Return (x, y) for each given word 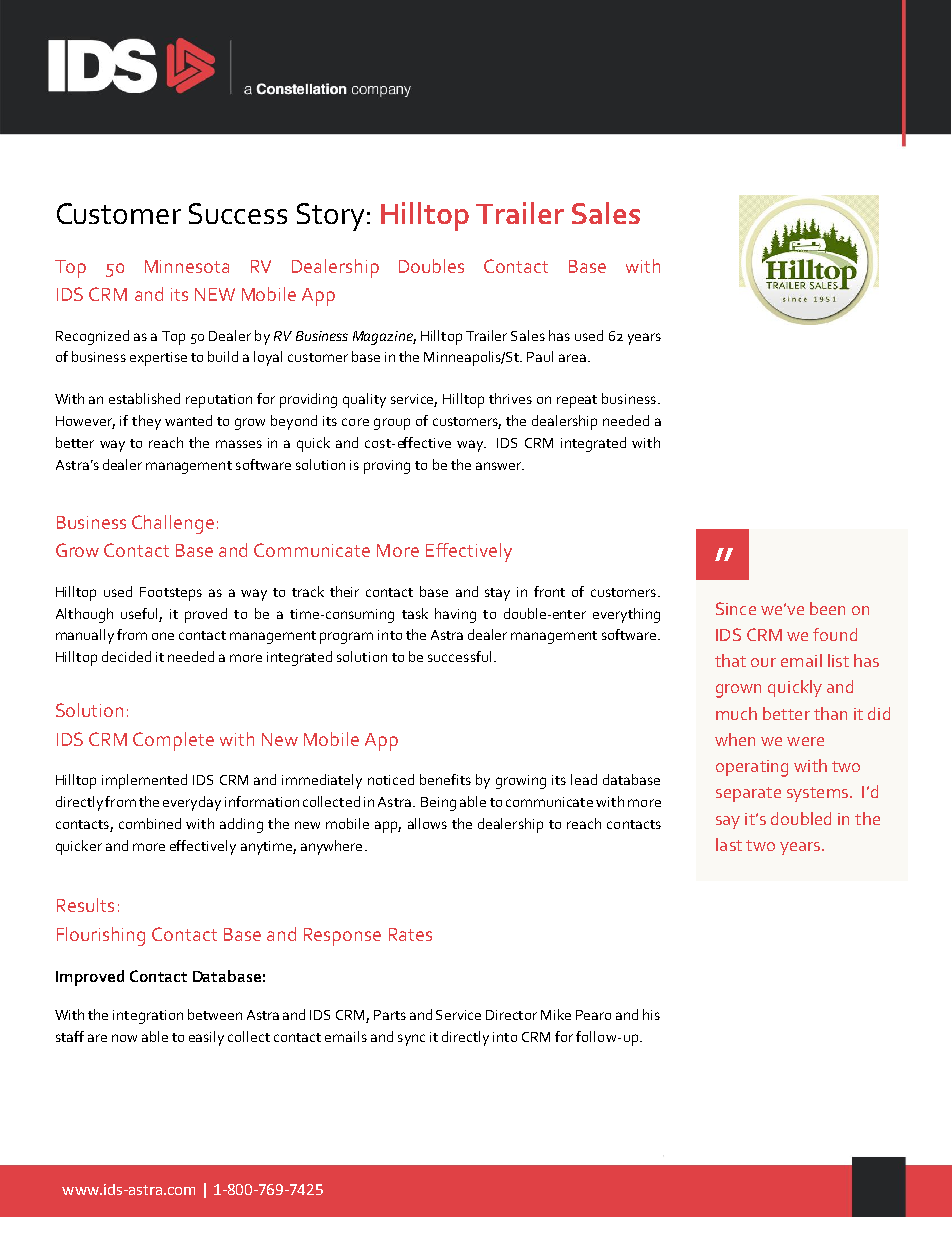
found (835, 634)
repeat (577, 401)
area (572, 358)
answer (500, 466)
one (163, 636)
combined (150, 823)
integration (148, 1017)
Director (511, 1015)
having (455, 615)
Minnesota (187, 266)
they (146, 422)
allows (427, 823)
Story (330, 217)
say (728, 822)
